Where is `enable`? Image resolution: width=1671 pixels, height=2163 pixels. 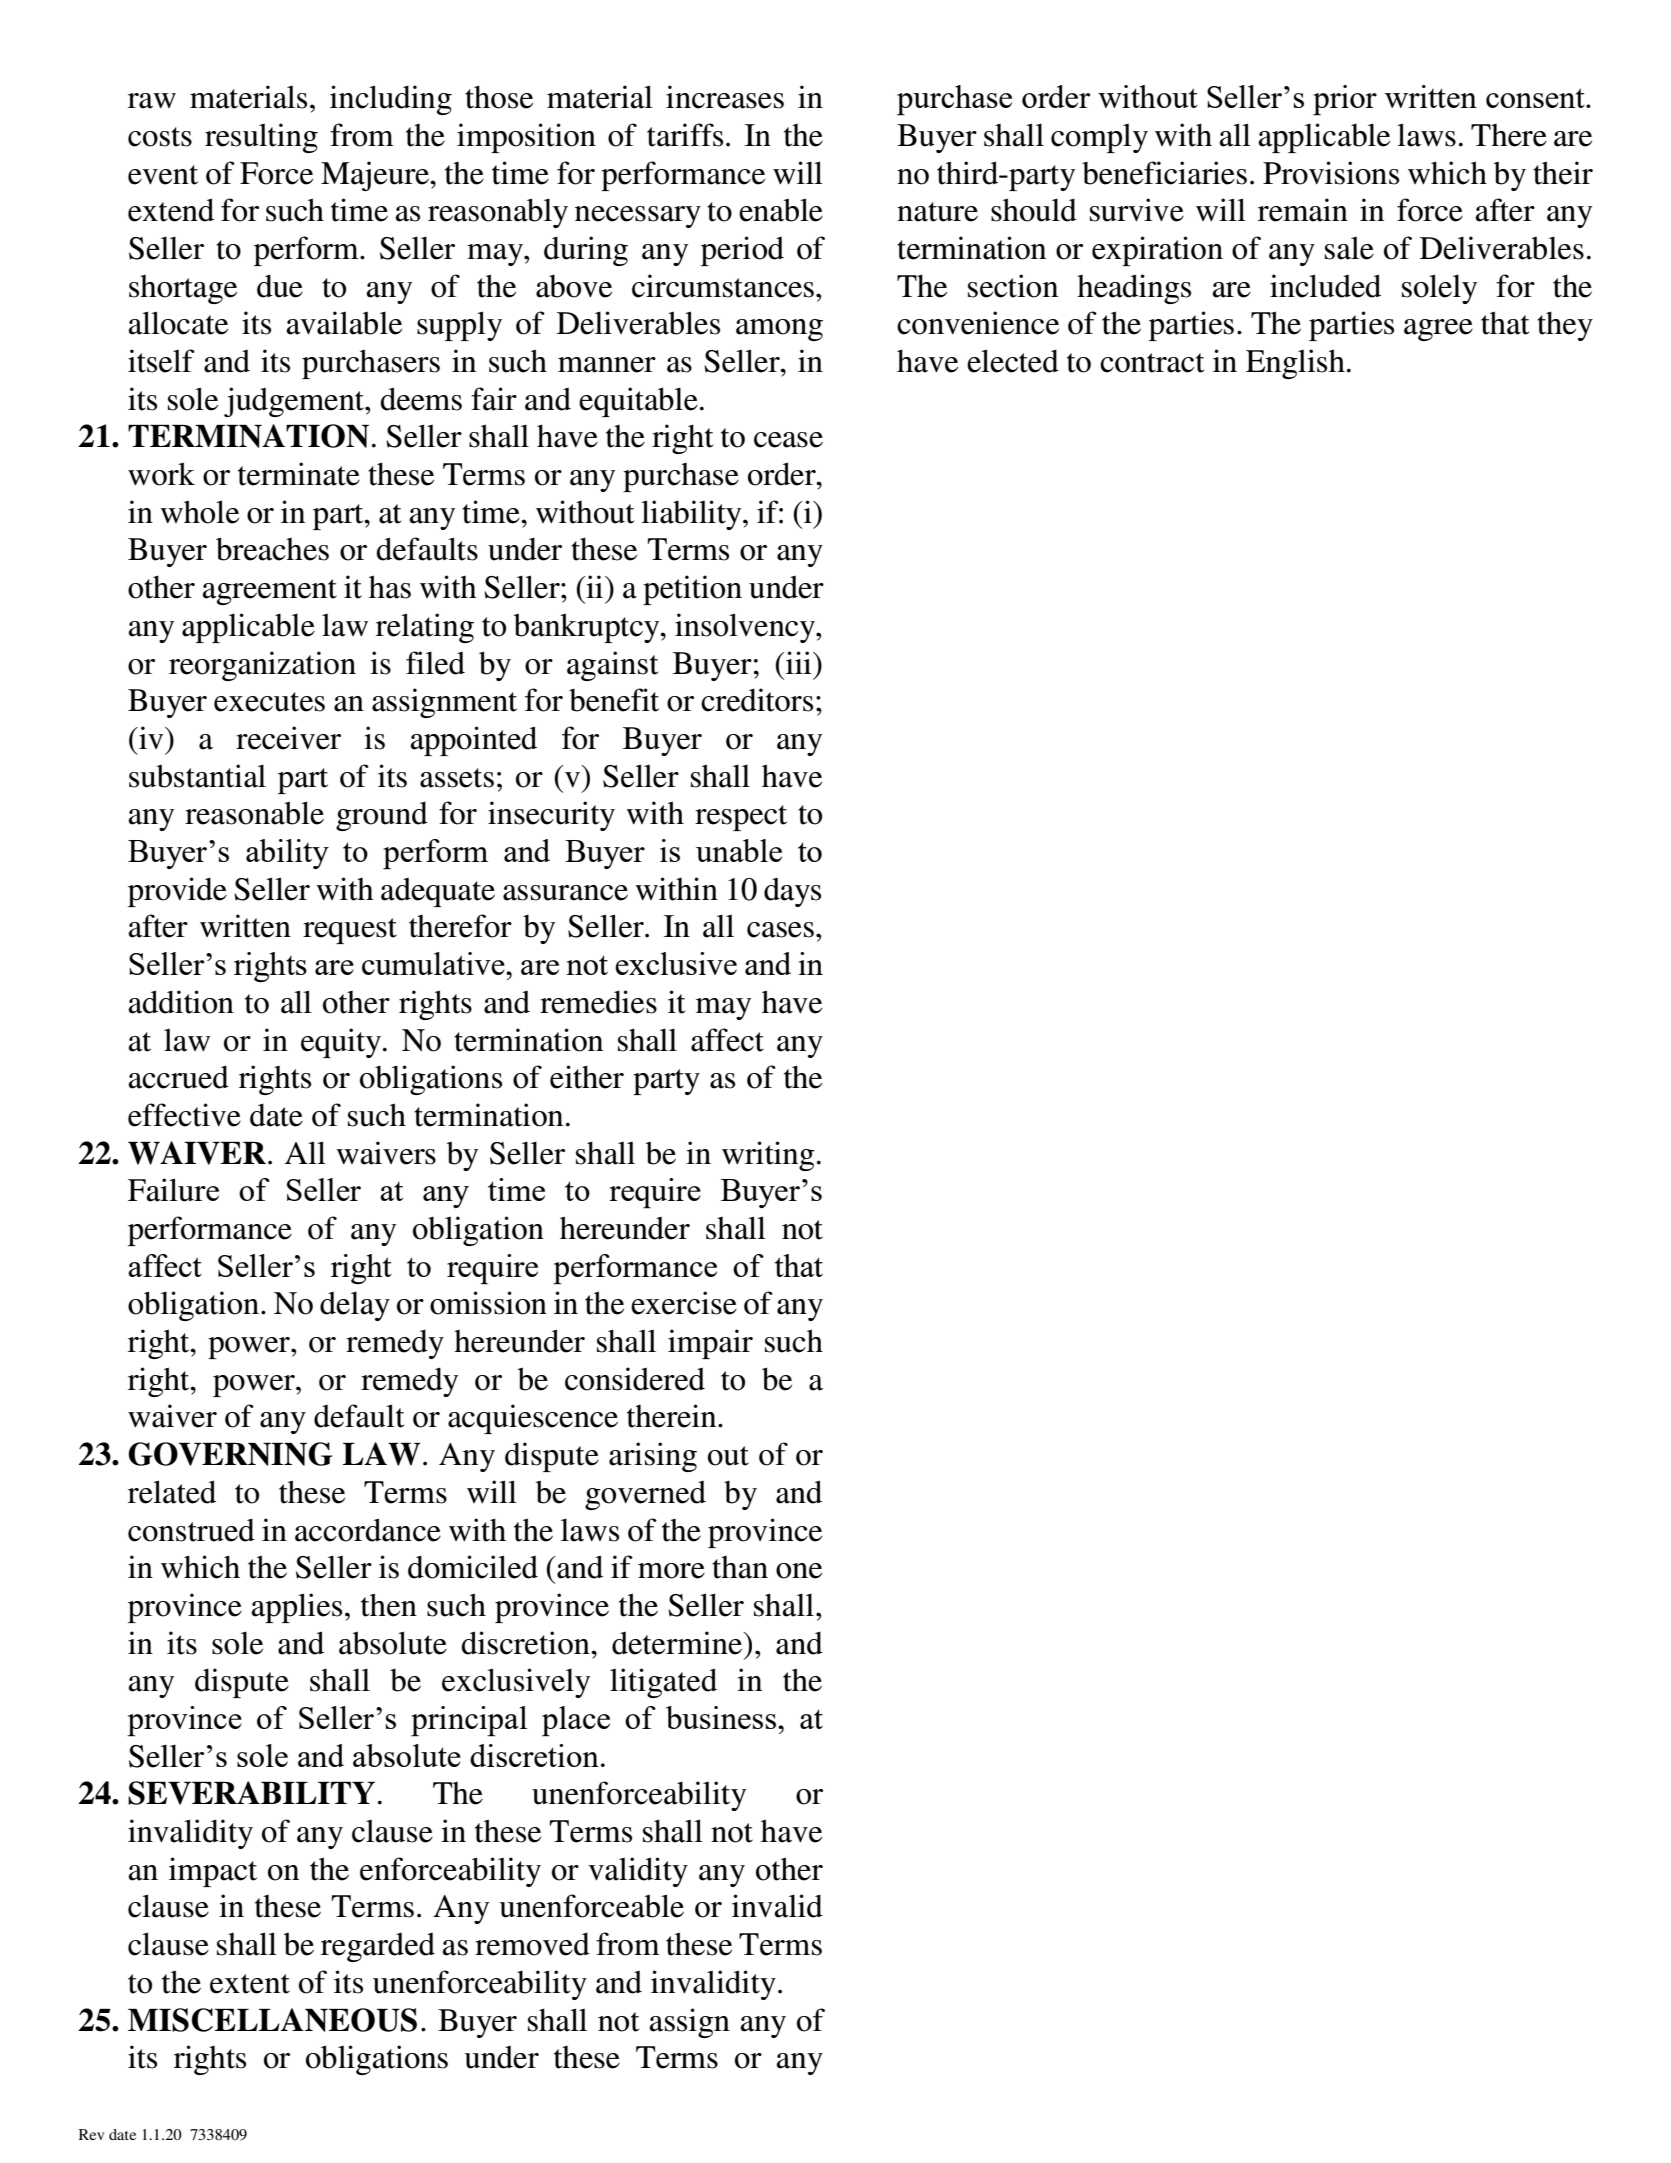 enable is located at coordinates (781, 210).
